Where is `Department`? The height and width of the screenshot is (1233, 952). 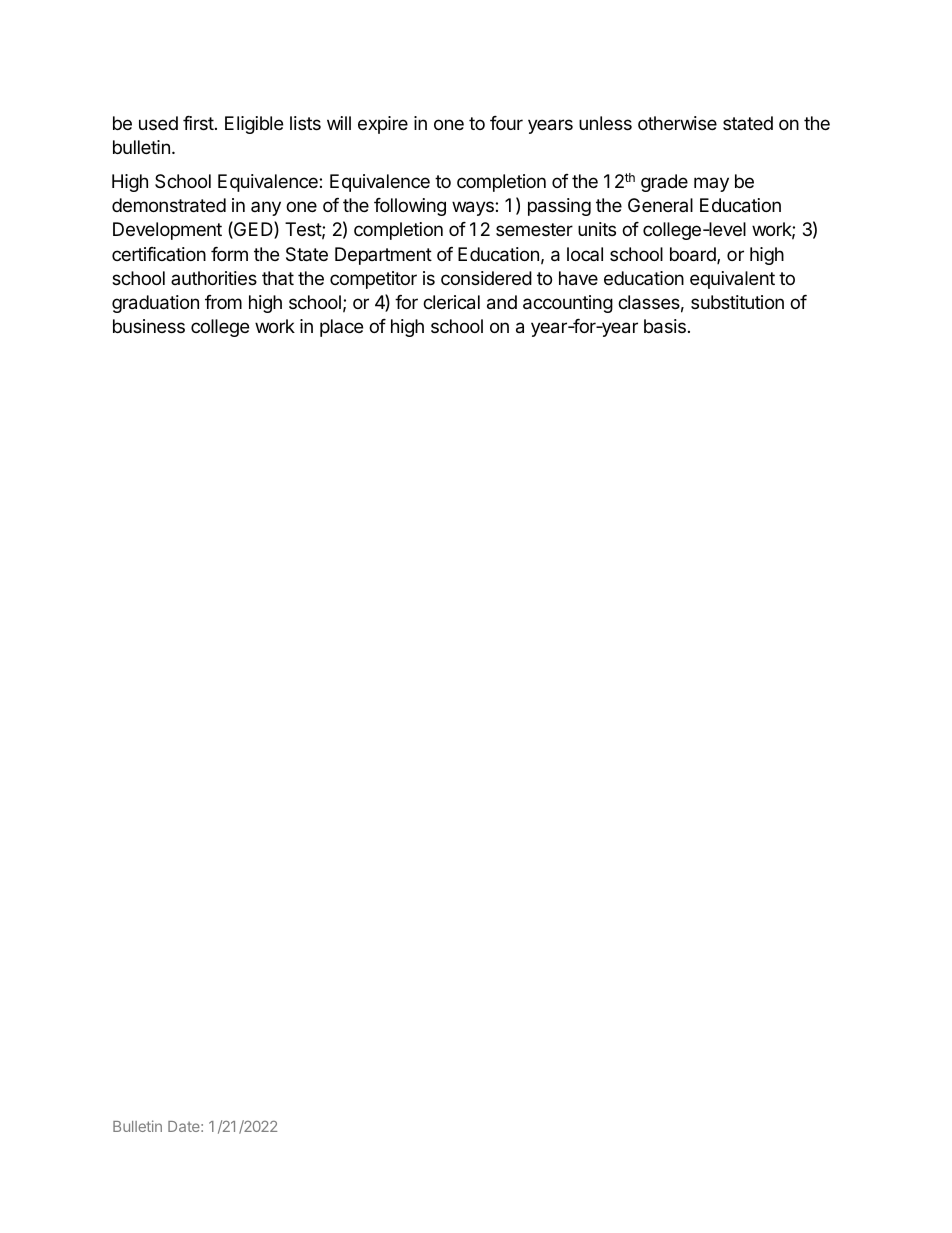 Department is located at coordinates (383, 256).
